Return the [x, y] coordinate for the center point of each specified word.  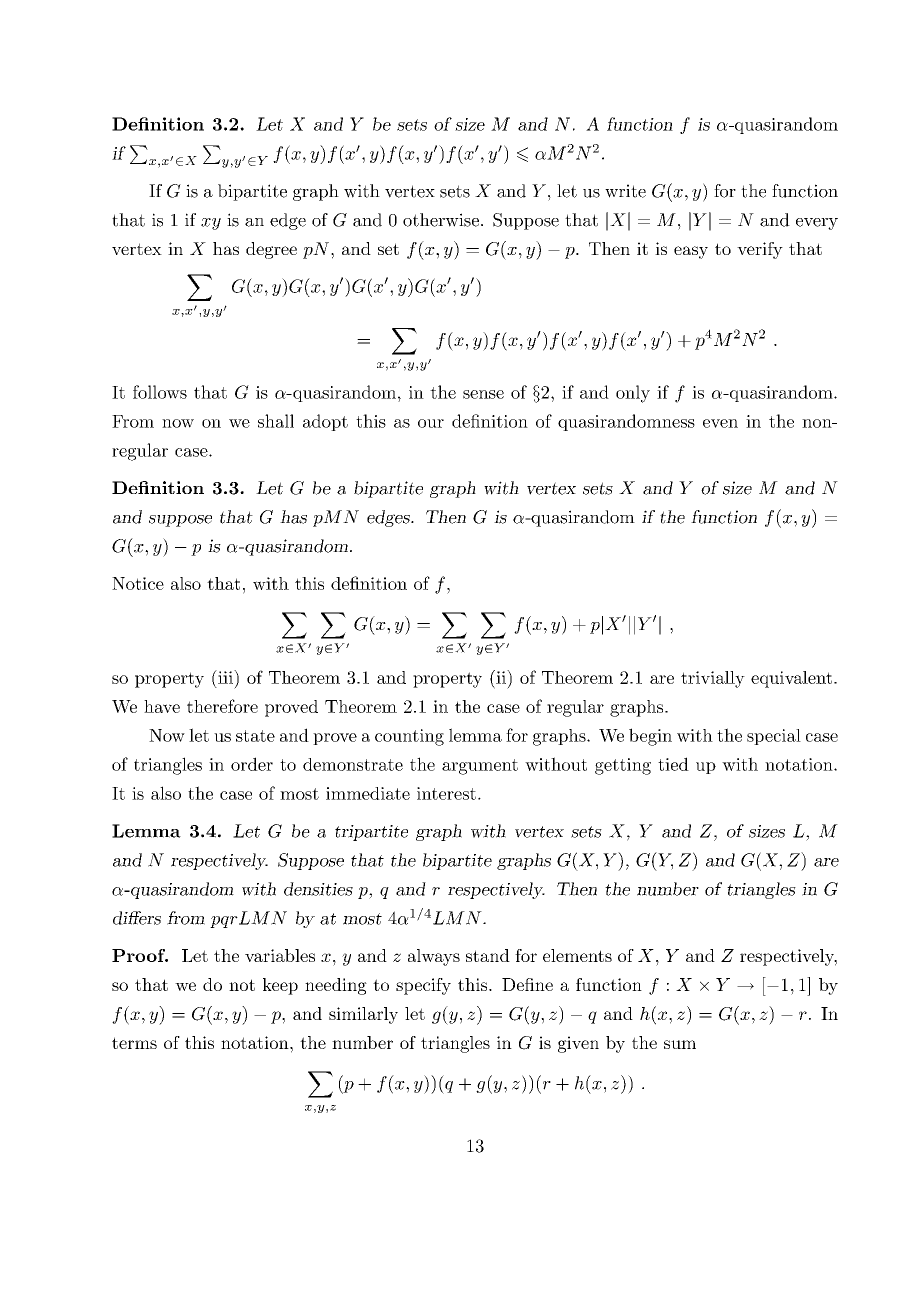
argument [480, 767]
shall [276, 421]
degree [271, 250]
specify [423, 986]
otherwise [441, 220]
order [252, 764]
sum [680, 1044]
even [720, 423]
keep [280, 986]
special [774, 737]
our [431, 423]
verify [760, 250]
